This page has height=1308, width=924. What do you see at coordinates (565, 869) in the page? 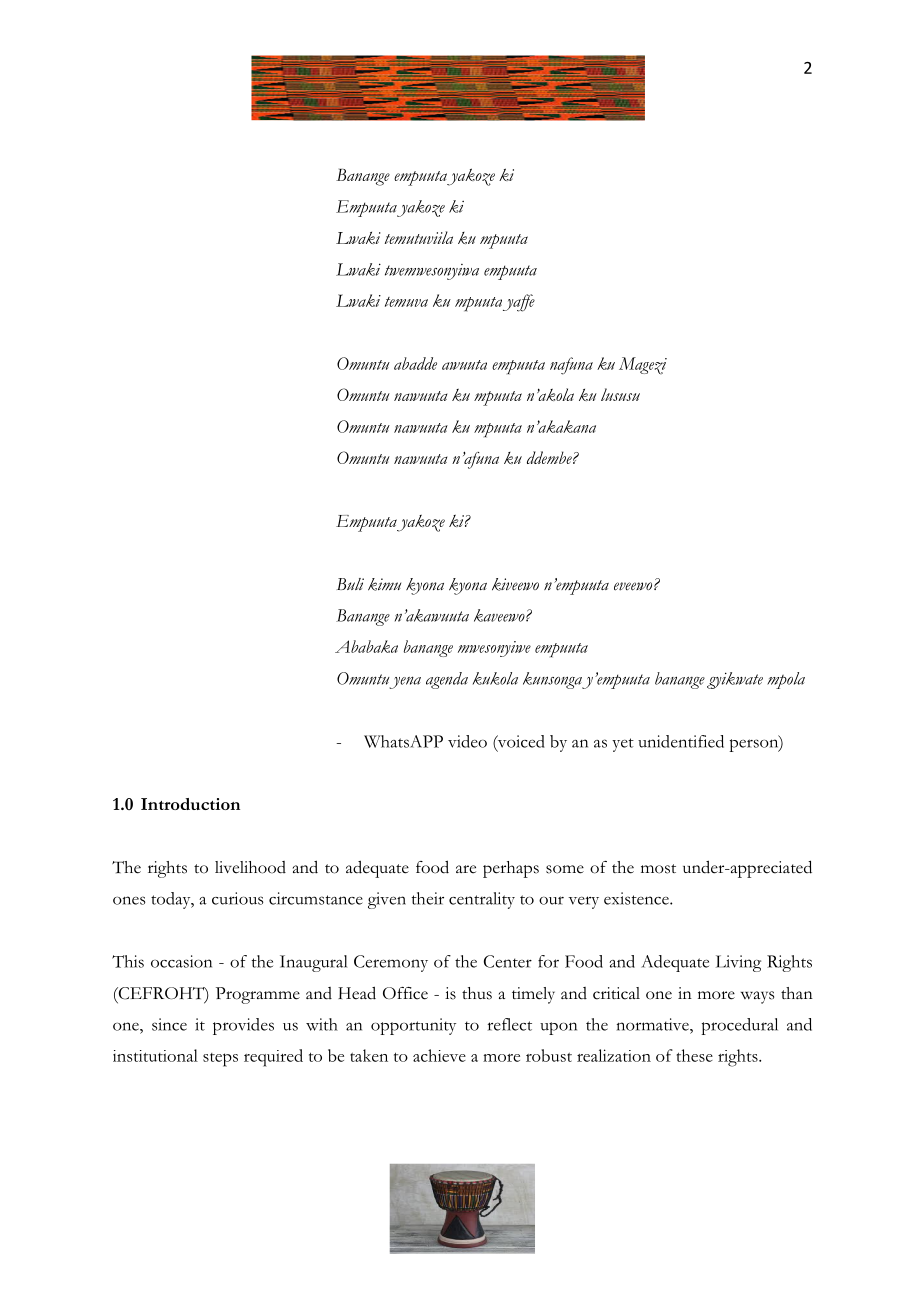
I see `some` at bounding box center [565, 869].
